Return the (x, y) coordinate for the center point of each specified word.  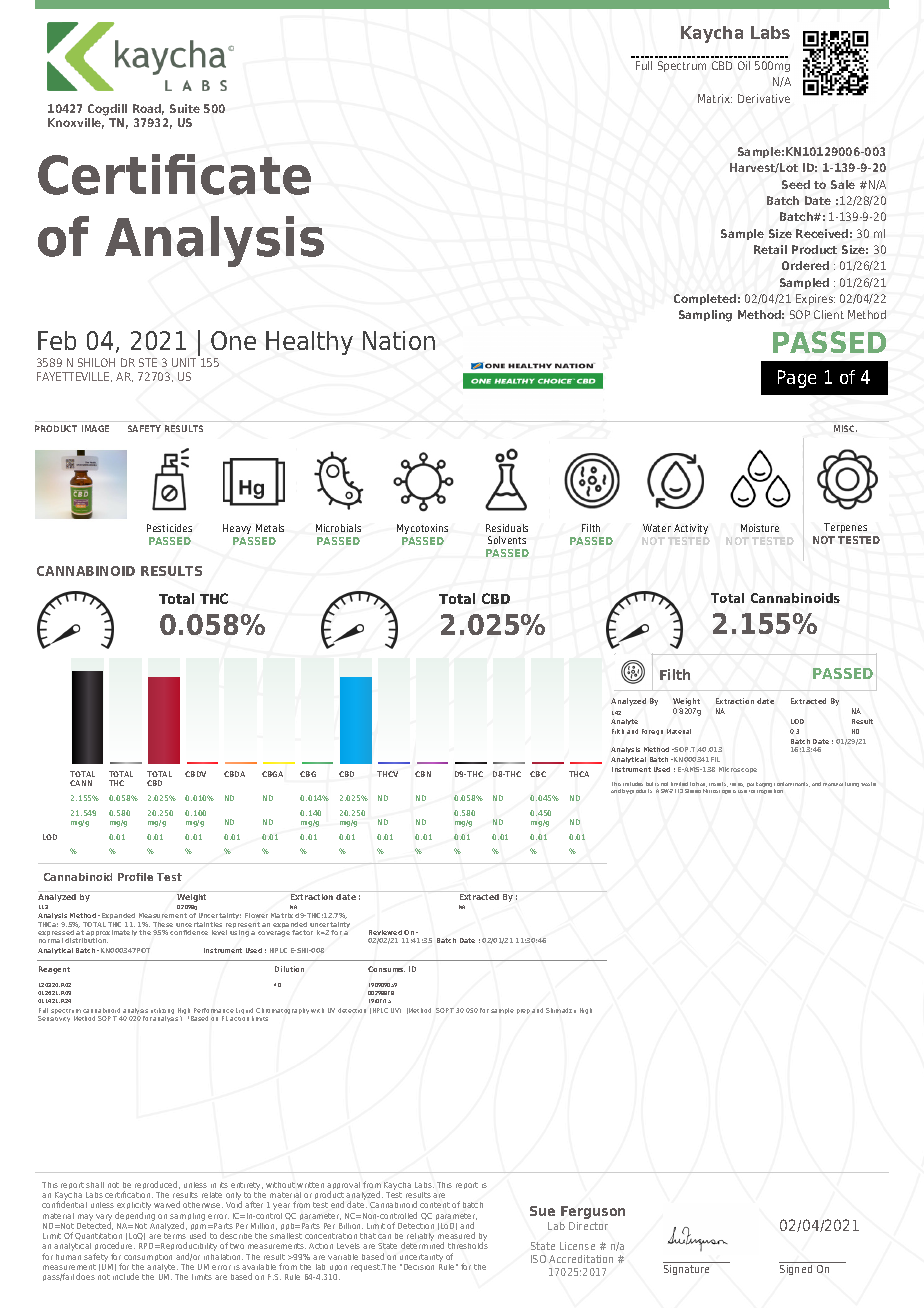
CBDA (234, 774)
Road (148, 109)
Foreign (652, 732)
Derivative (764, 98)
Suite (185, 108)
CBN (423, 774)
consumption (148, 1257)
